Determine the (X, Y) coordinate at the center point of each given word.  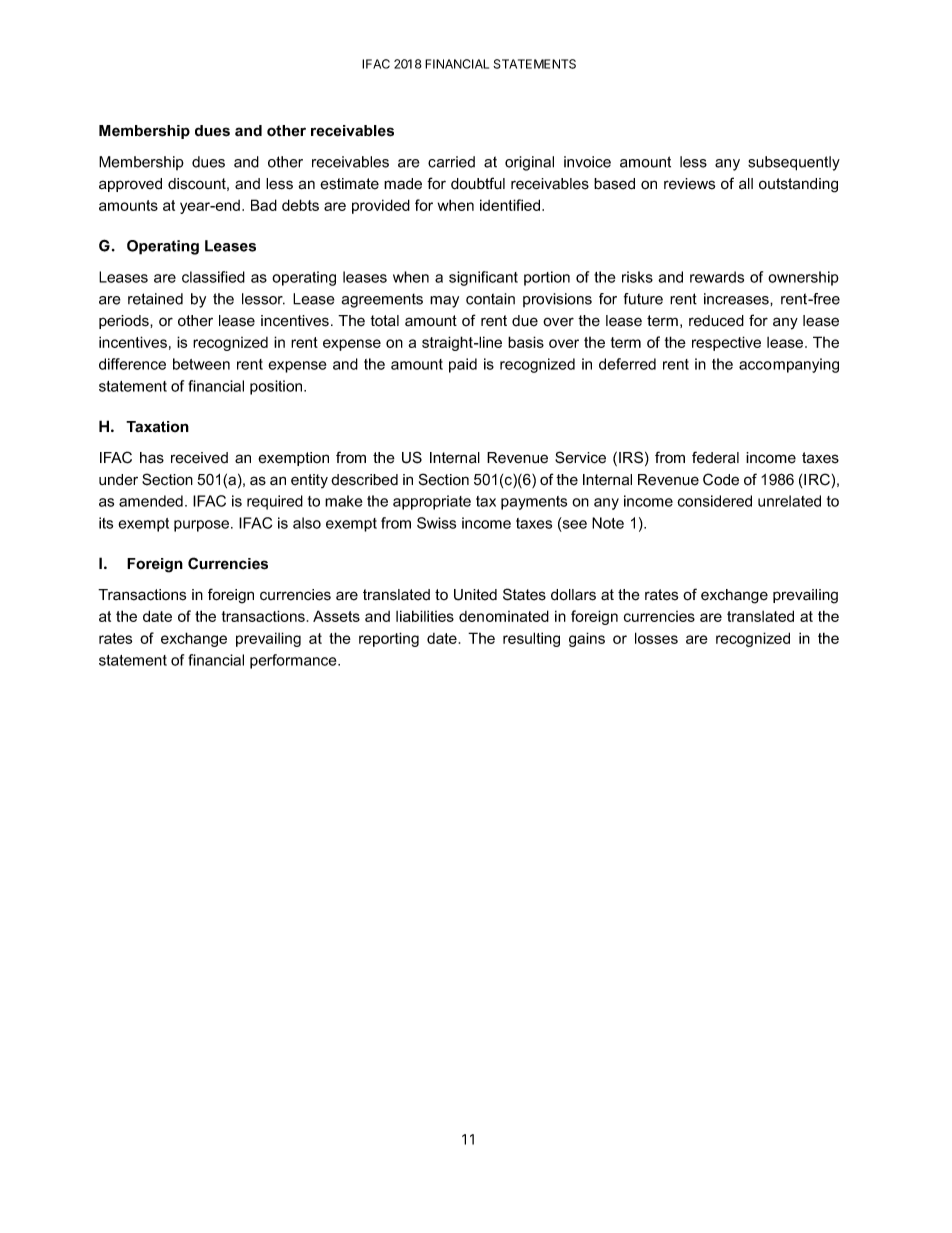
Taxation (157, 427)
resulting (531, 639)
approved (130, 185)
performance (294, 661)
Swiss (436, 523)
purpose (203, 526)
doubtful (478, 183)
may (444, 302)
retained (155, 299)
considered (714, 501)
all (746, 184)
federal (715, 457)
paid (463, 365)
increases (737, 299)
